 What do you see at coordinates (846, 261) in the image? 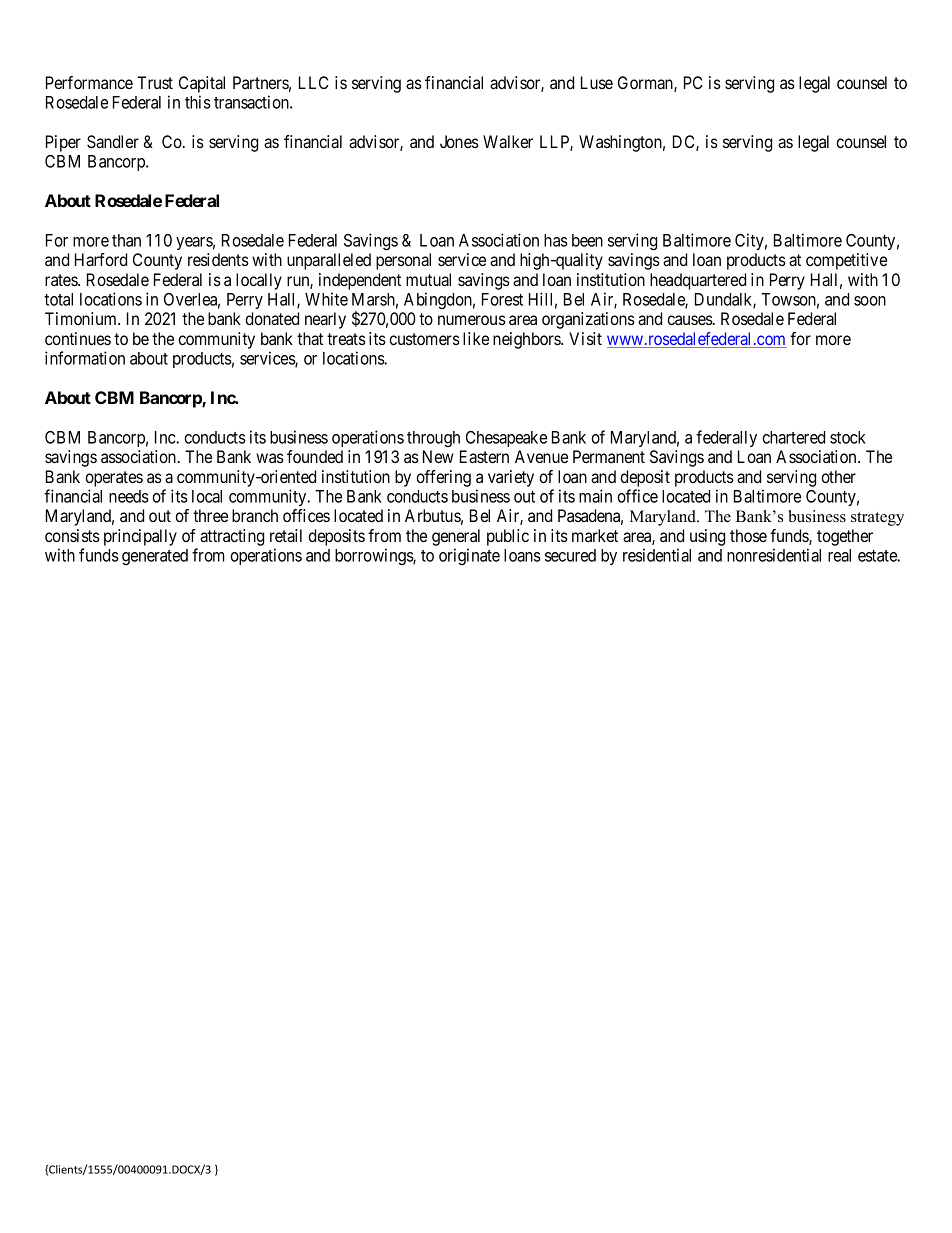
I see `competitive` at bounding box center [846, 261].
